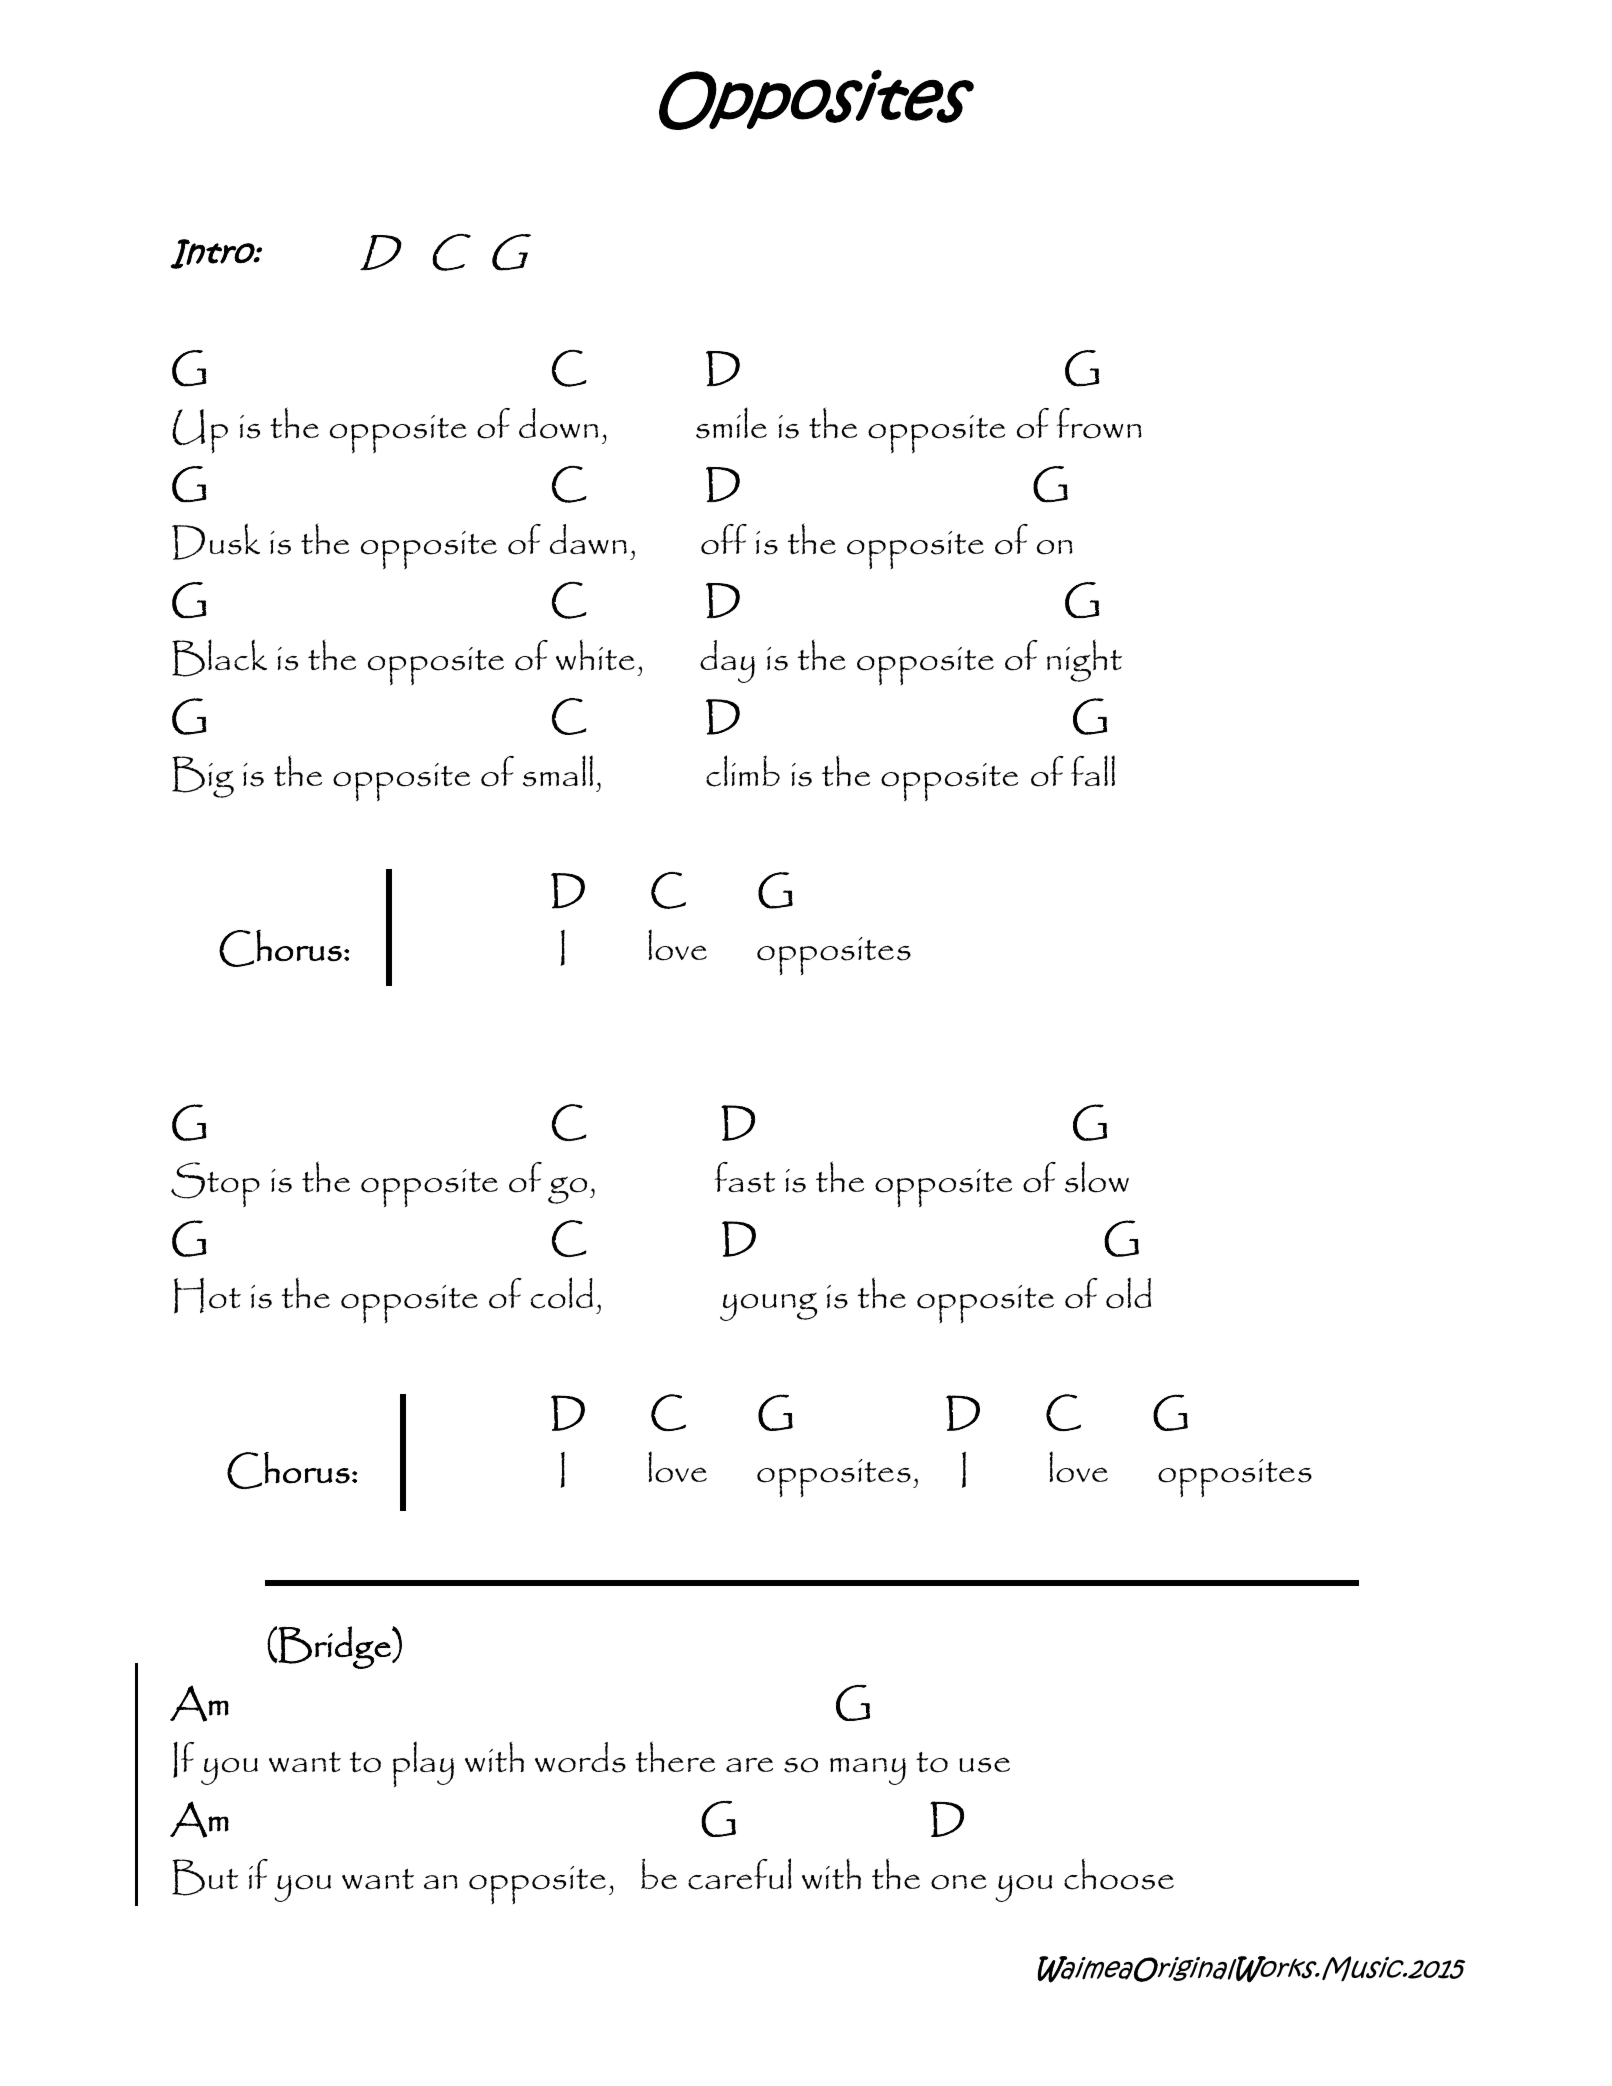 Image resolution: width=1612 pixels, height=2086 pixels. What do you see at coordinates (205, 1877) in the document?
I see `But` at bounding box center [205, 1877].
